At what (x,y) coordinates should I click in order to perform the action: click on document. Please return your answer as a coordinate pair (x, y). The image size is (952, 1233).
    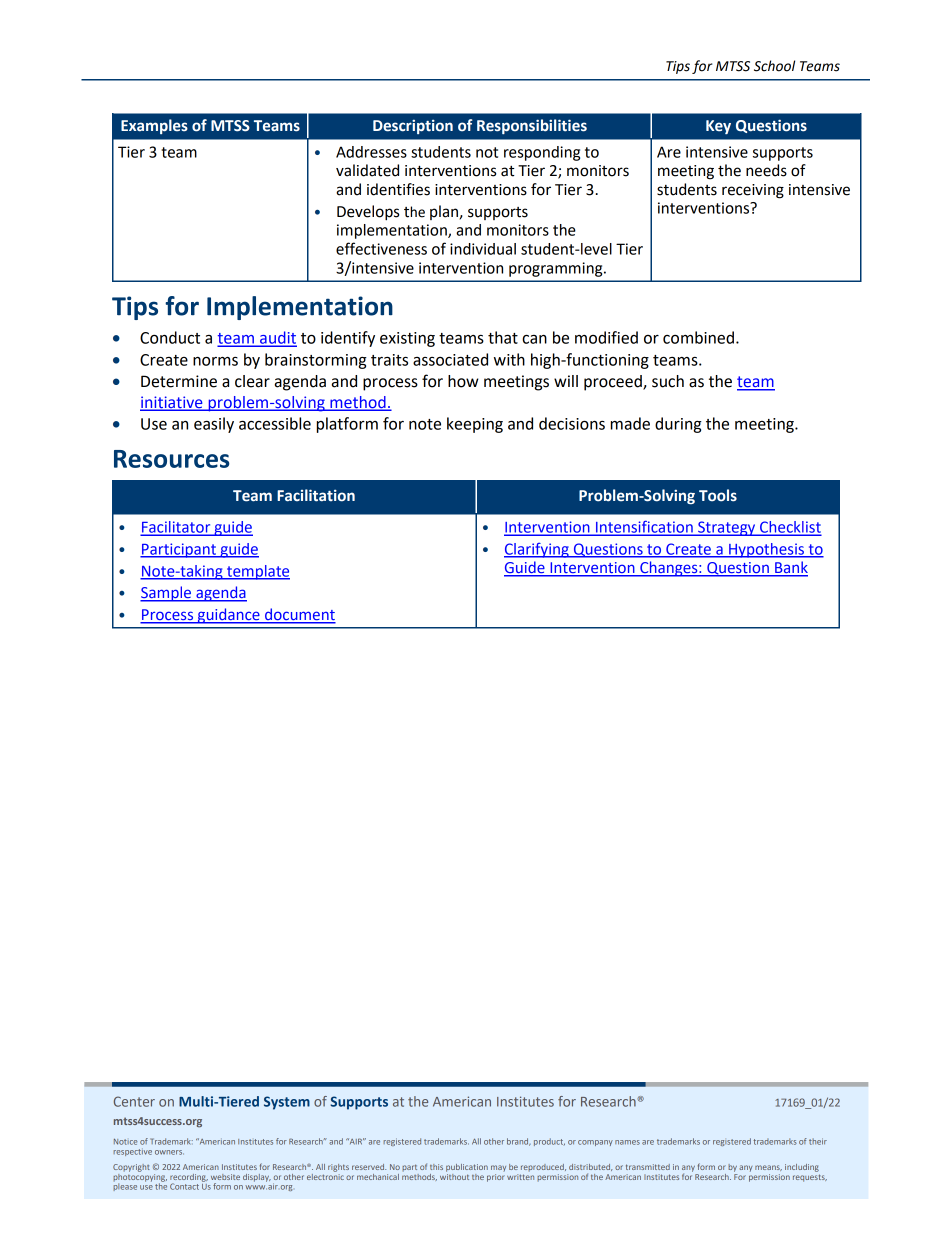
    Looking at the image, I should click on (299, 615).
